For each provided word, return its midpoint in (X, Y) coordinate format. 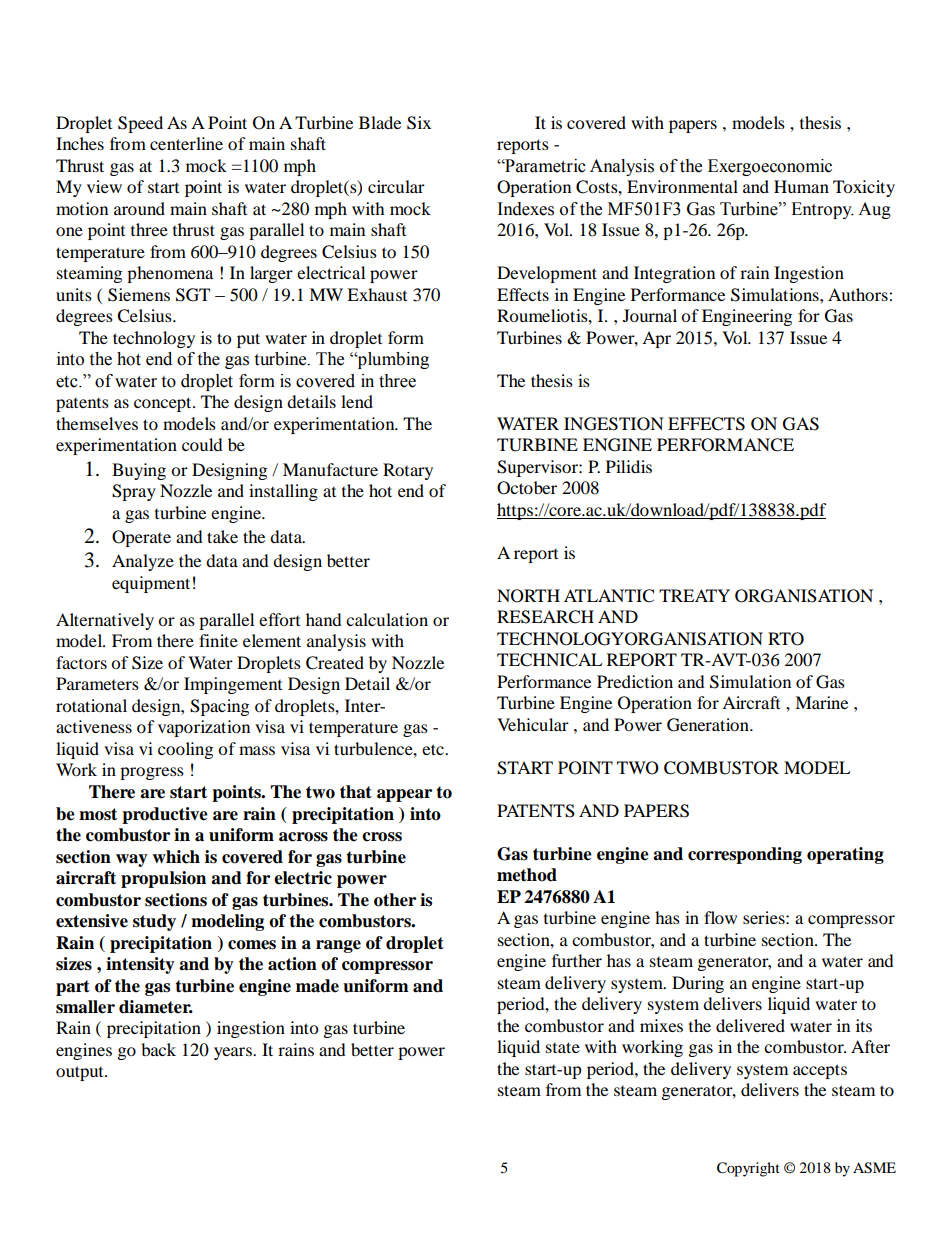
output (81, 1073)
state (563, 1047)
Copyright (748, 1169)
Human (801, 186)
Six (419, 123)
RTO (786, 639)
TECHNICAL (549, 660)
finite (218, 640)
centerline (186, 143)
